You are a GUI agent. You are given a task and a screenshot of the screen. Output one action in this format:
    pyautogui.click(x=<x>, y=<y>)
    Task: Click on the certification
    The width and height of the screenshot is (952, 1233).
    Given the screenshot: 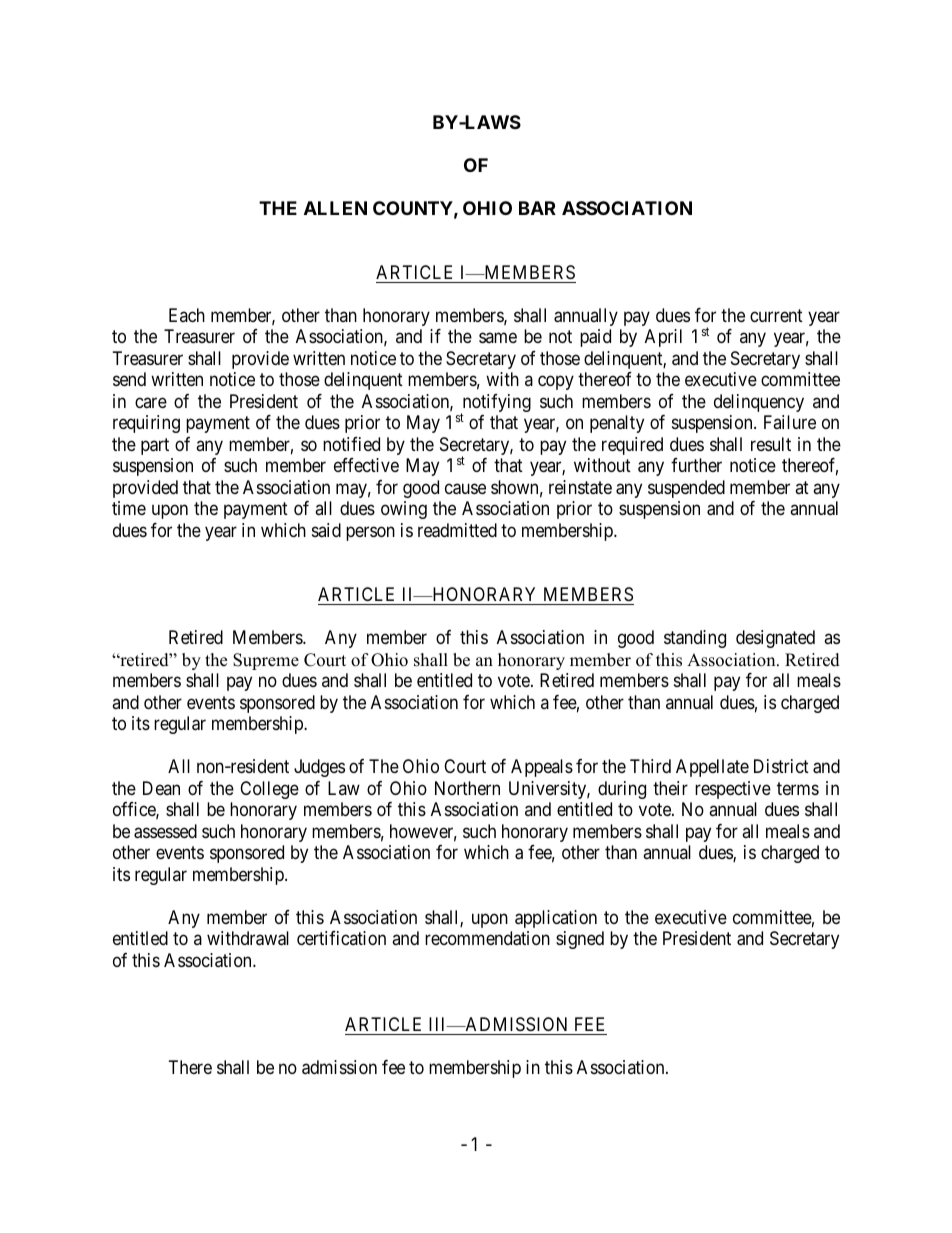 What is the action you would take?
    pyautogui.click(x=341, y=938)
